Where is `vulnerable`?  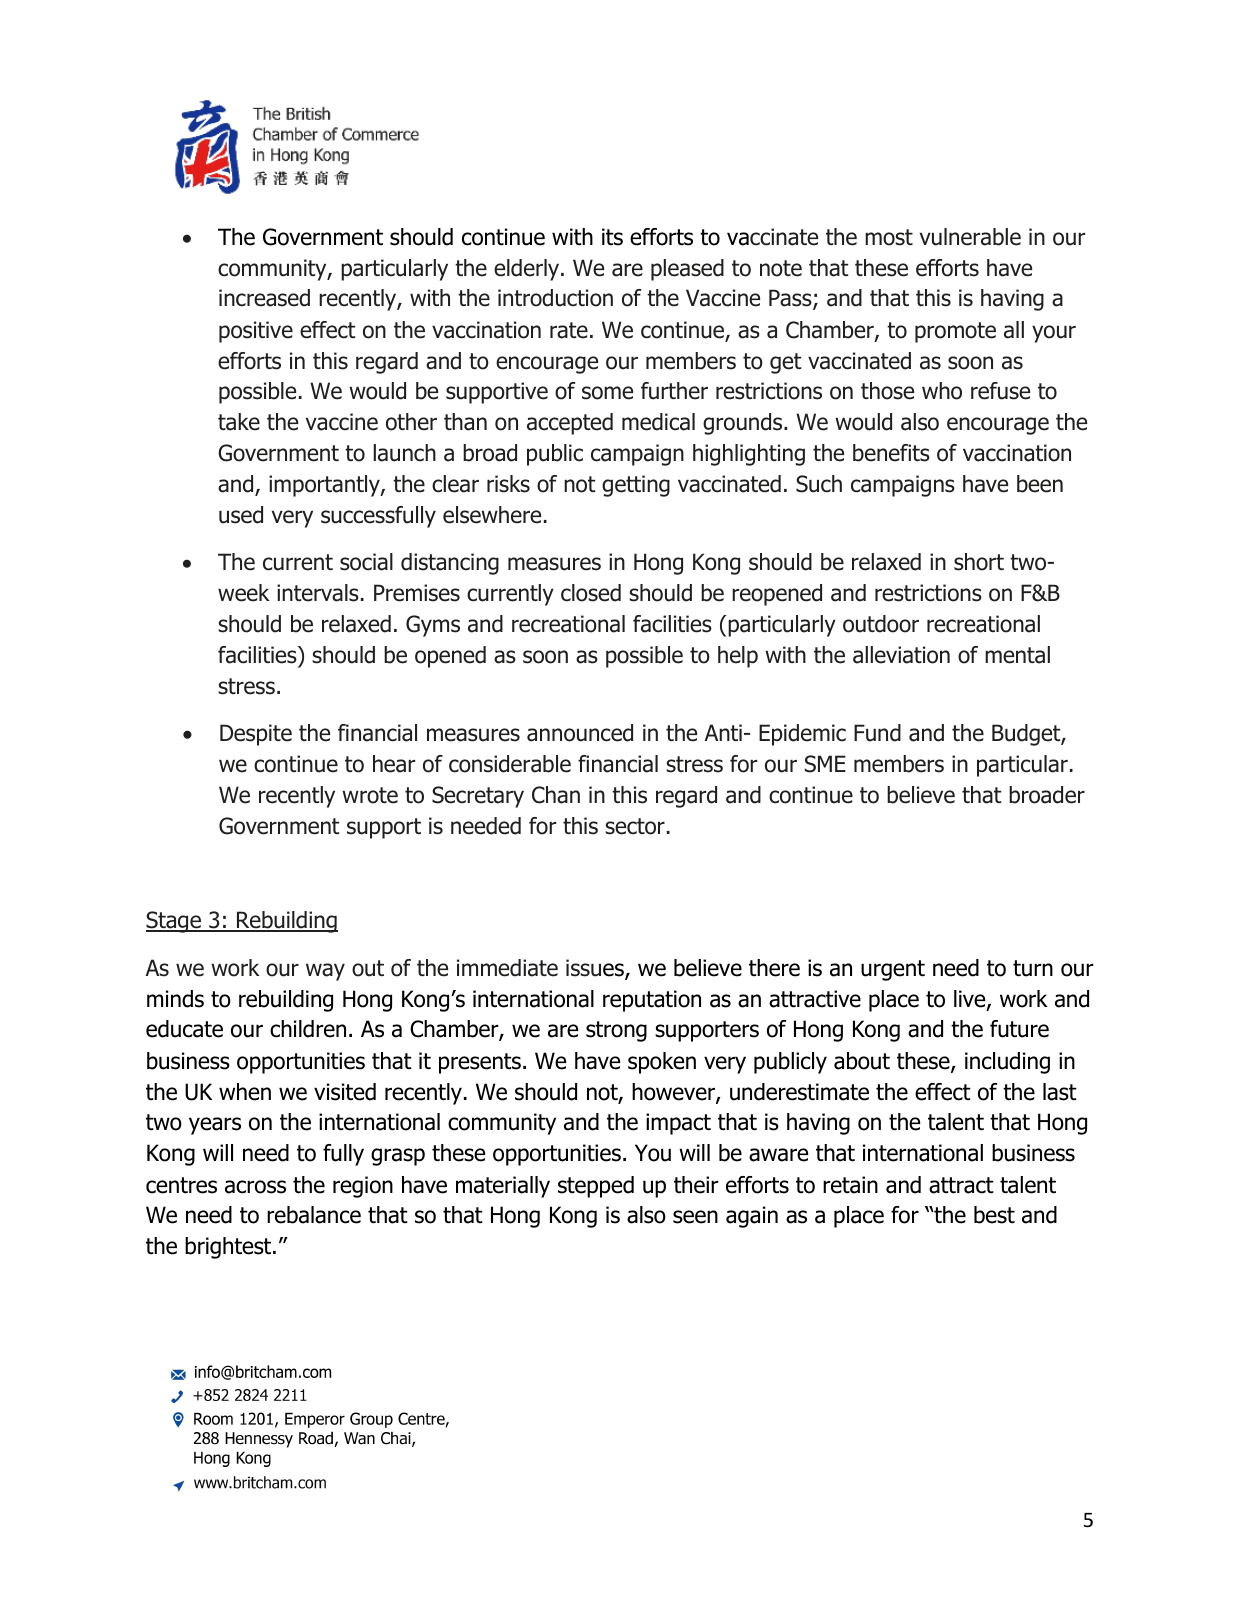
vulnerable is located at coordinates (970, 237).
